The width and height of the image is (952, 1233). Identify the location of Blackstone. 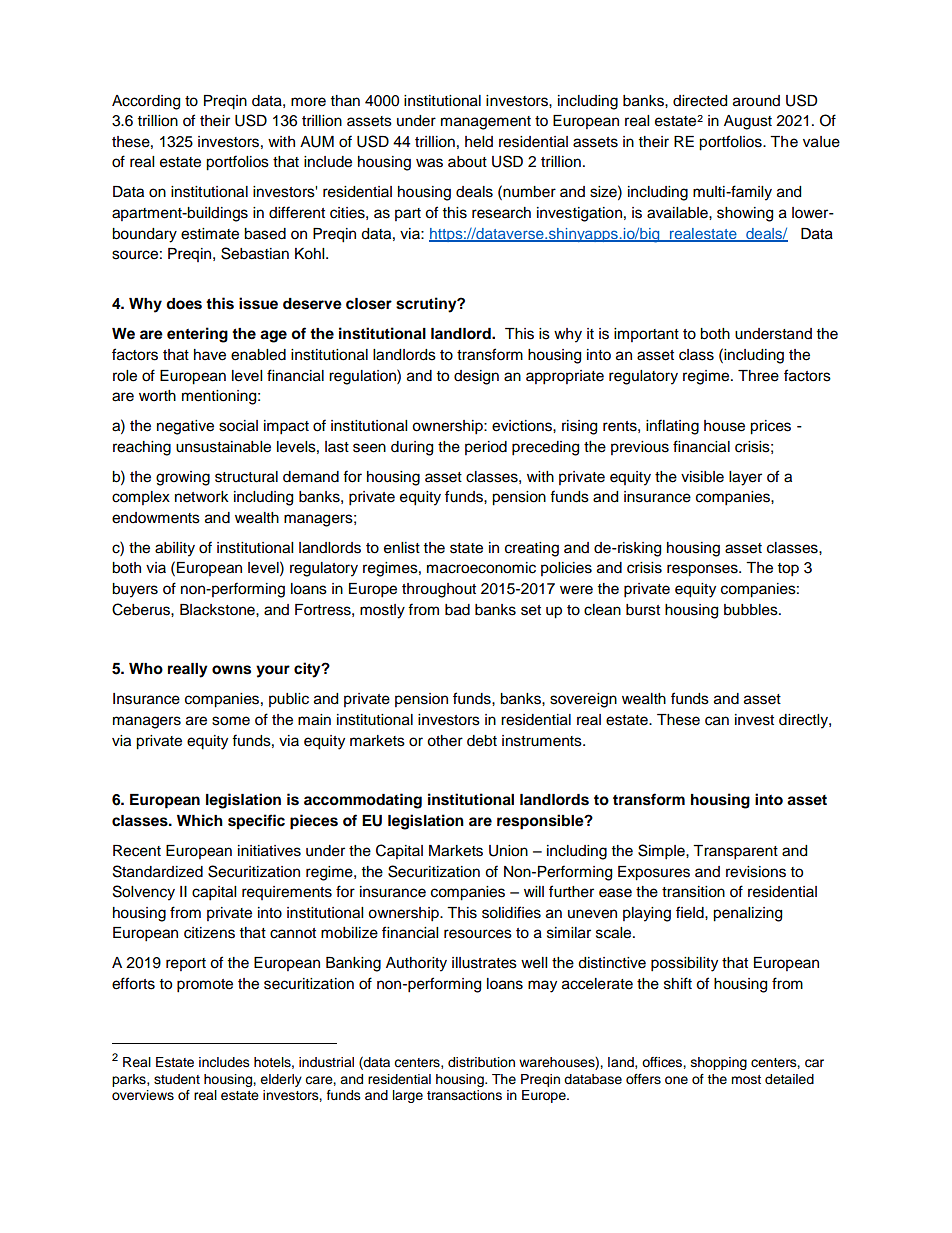
(218, 610).
